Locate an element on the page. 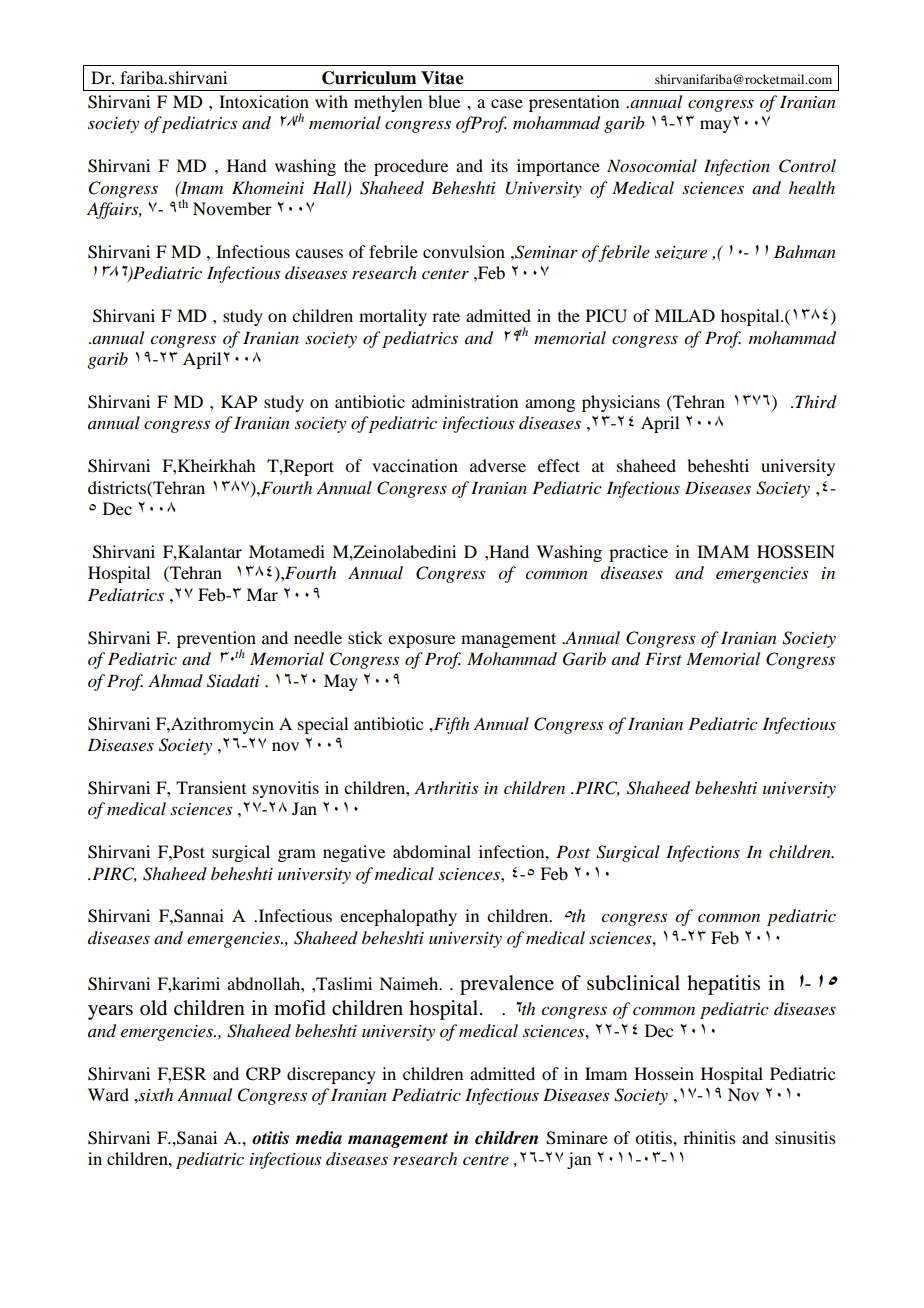 Image resolution: width=924 pixels, height=1308 pixels. First is located at coordinates (663, 658).
